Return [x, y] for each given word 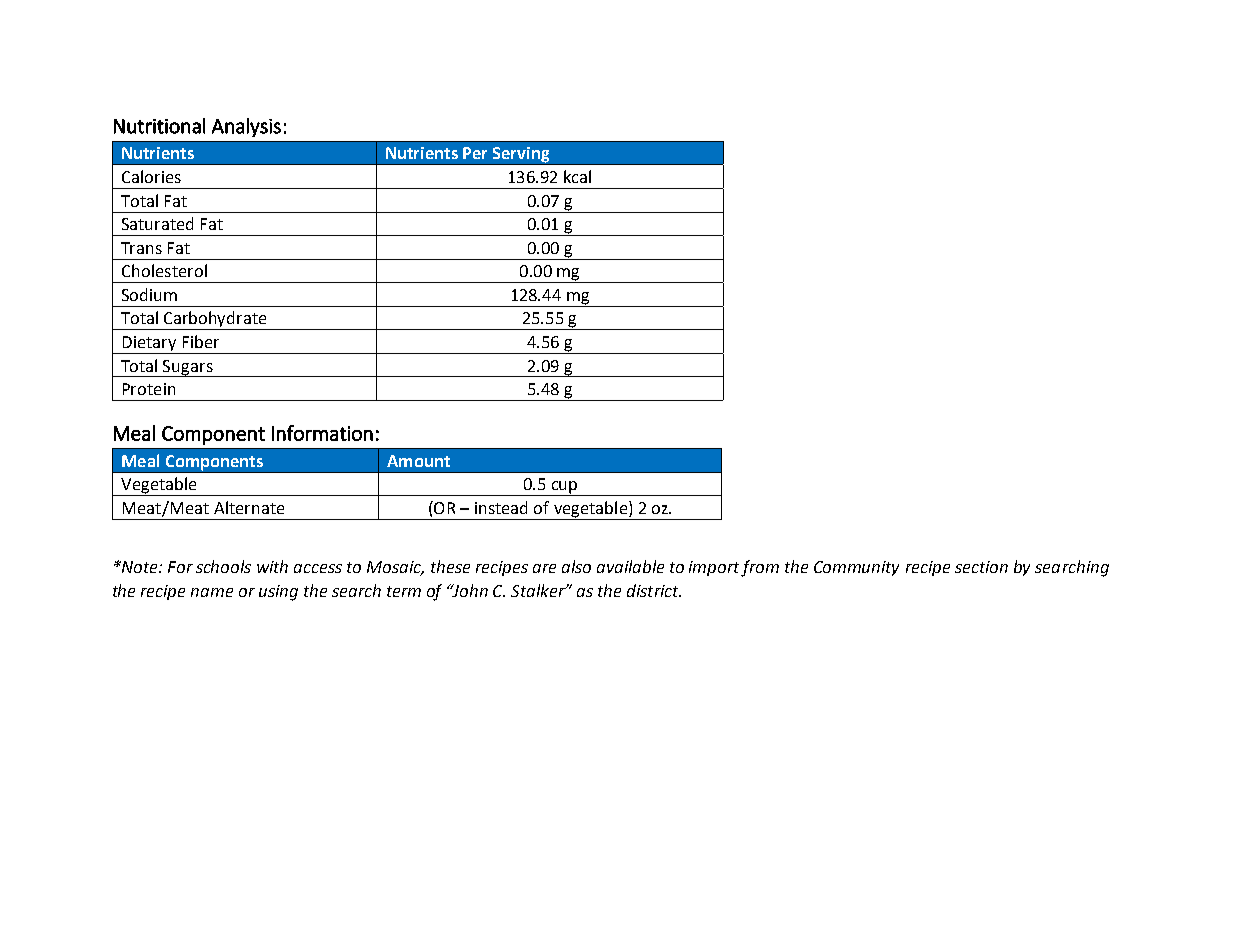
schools [223, 566]
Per [475, 153]
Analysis [246, 127]
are [544, 568]
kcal [577, 176]
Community [856, 568]
